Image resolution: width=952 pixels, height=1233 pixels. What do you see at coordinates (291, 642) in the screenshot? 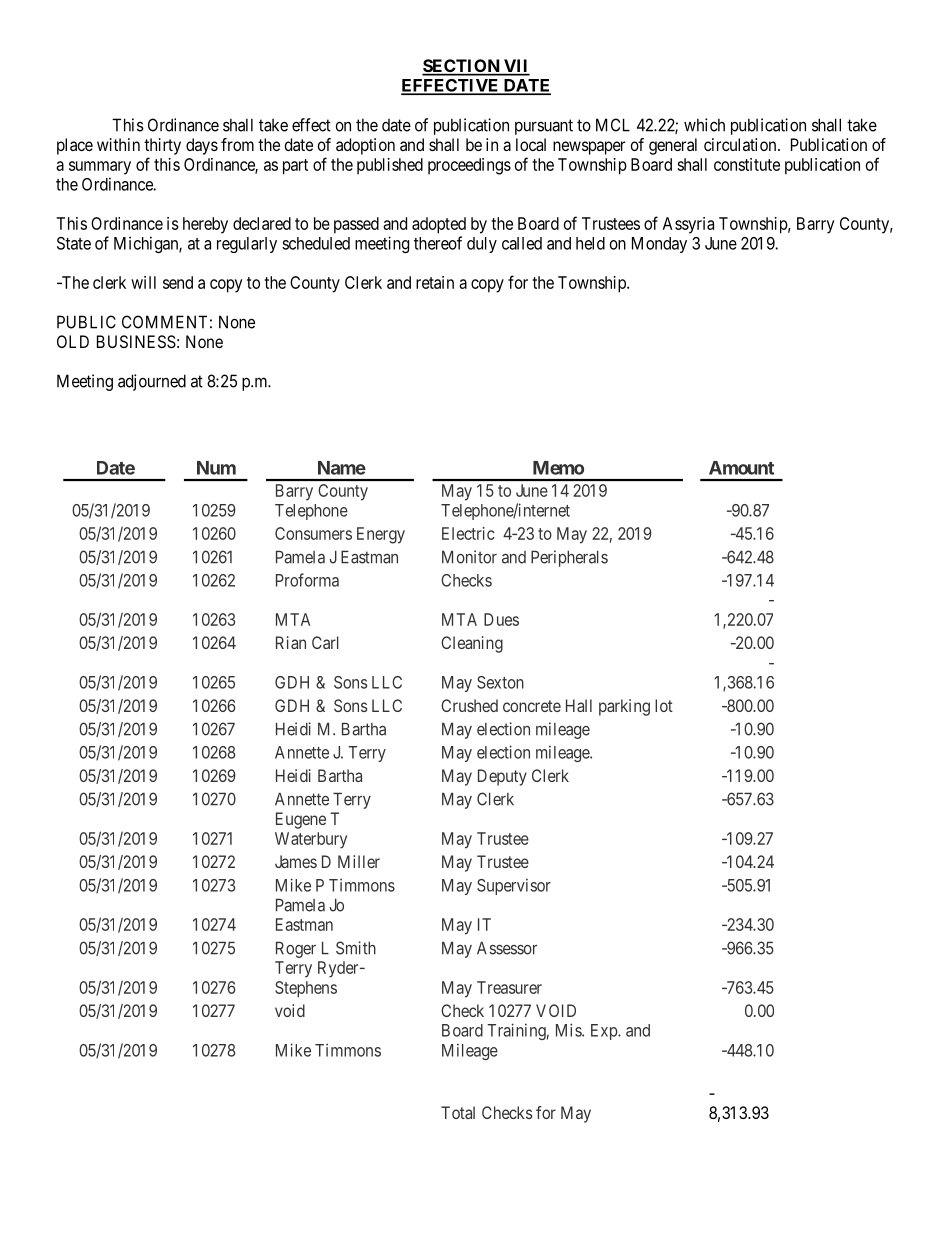
I see `Rian` at bounding box center [291, 642].
